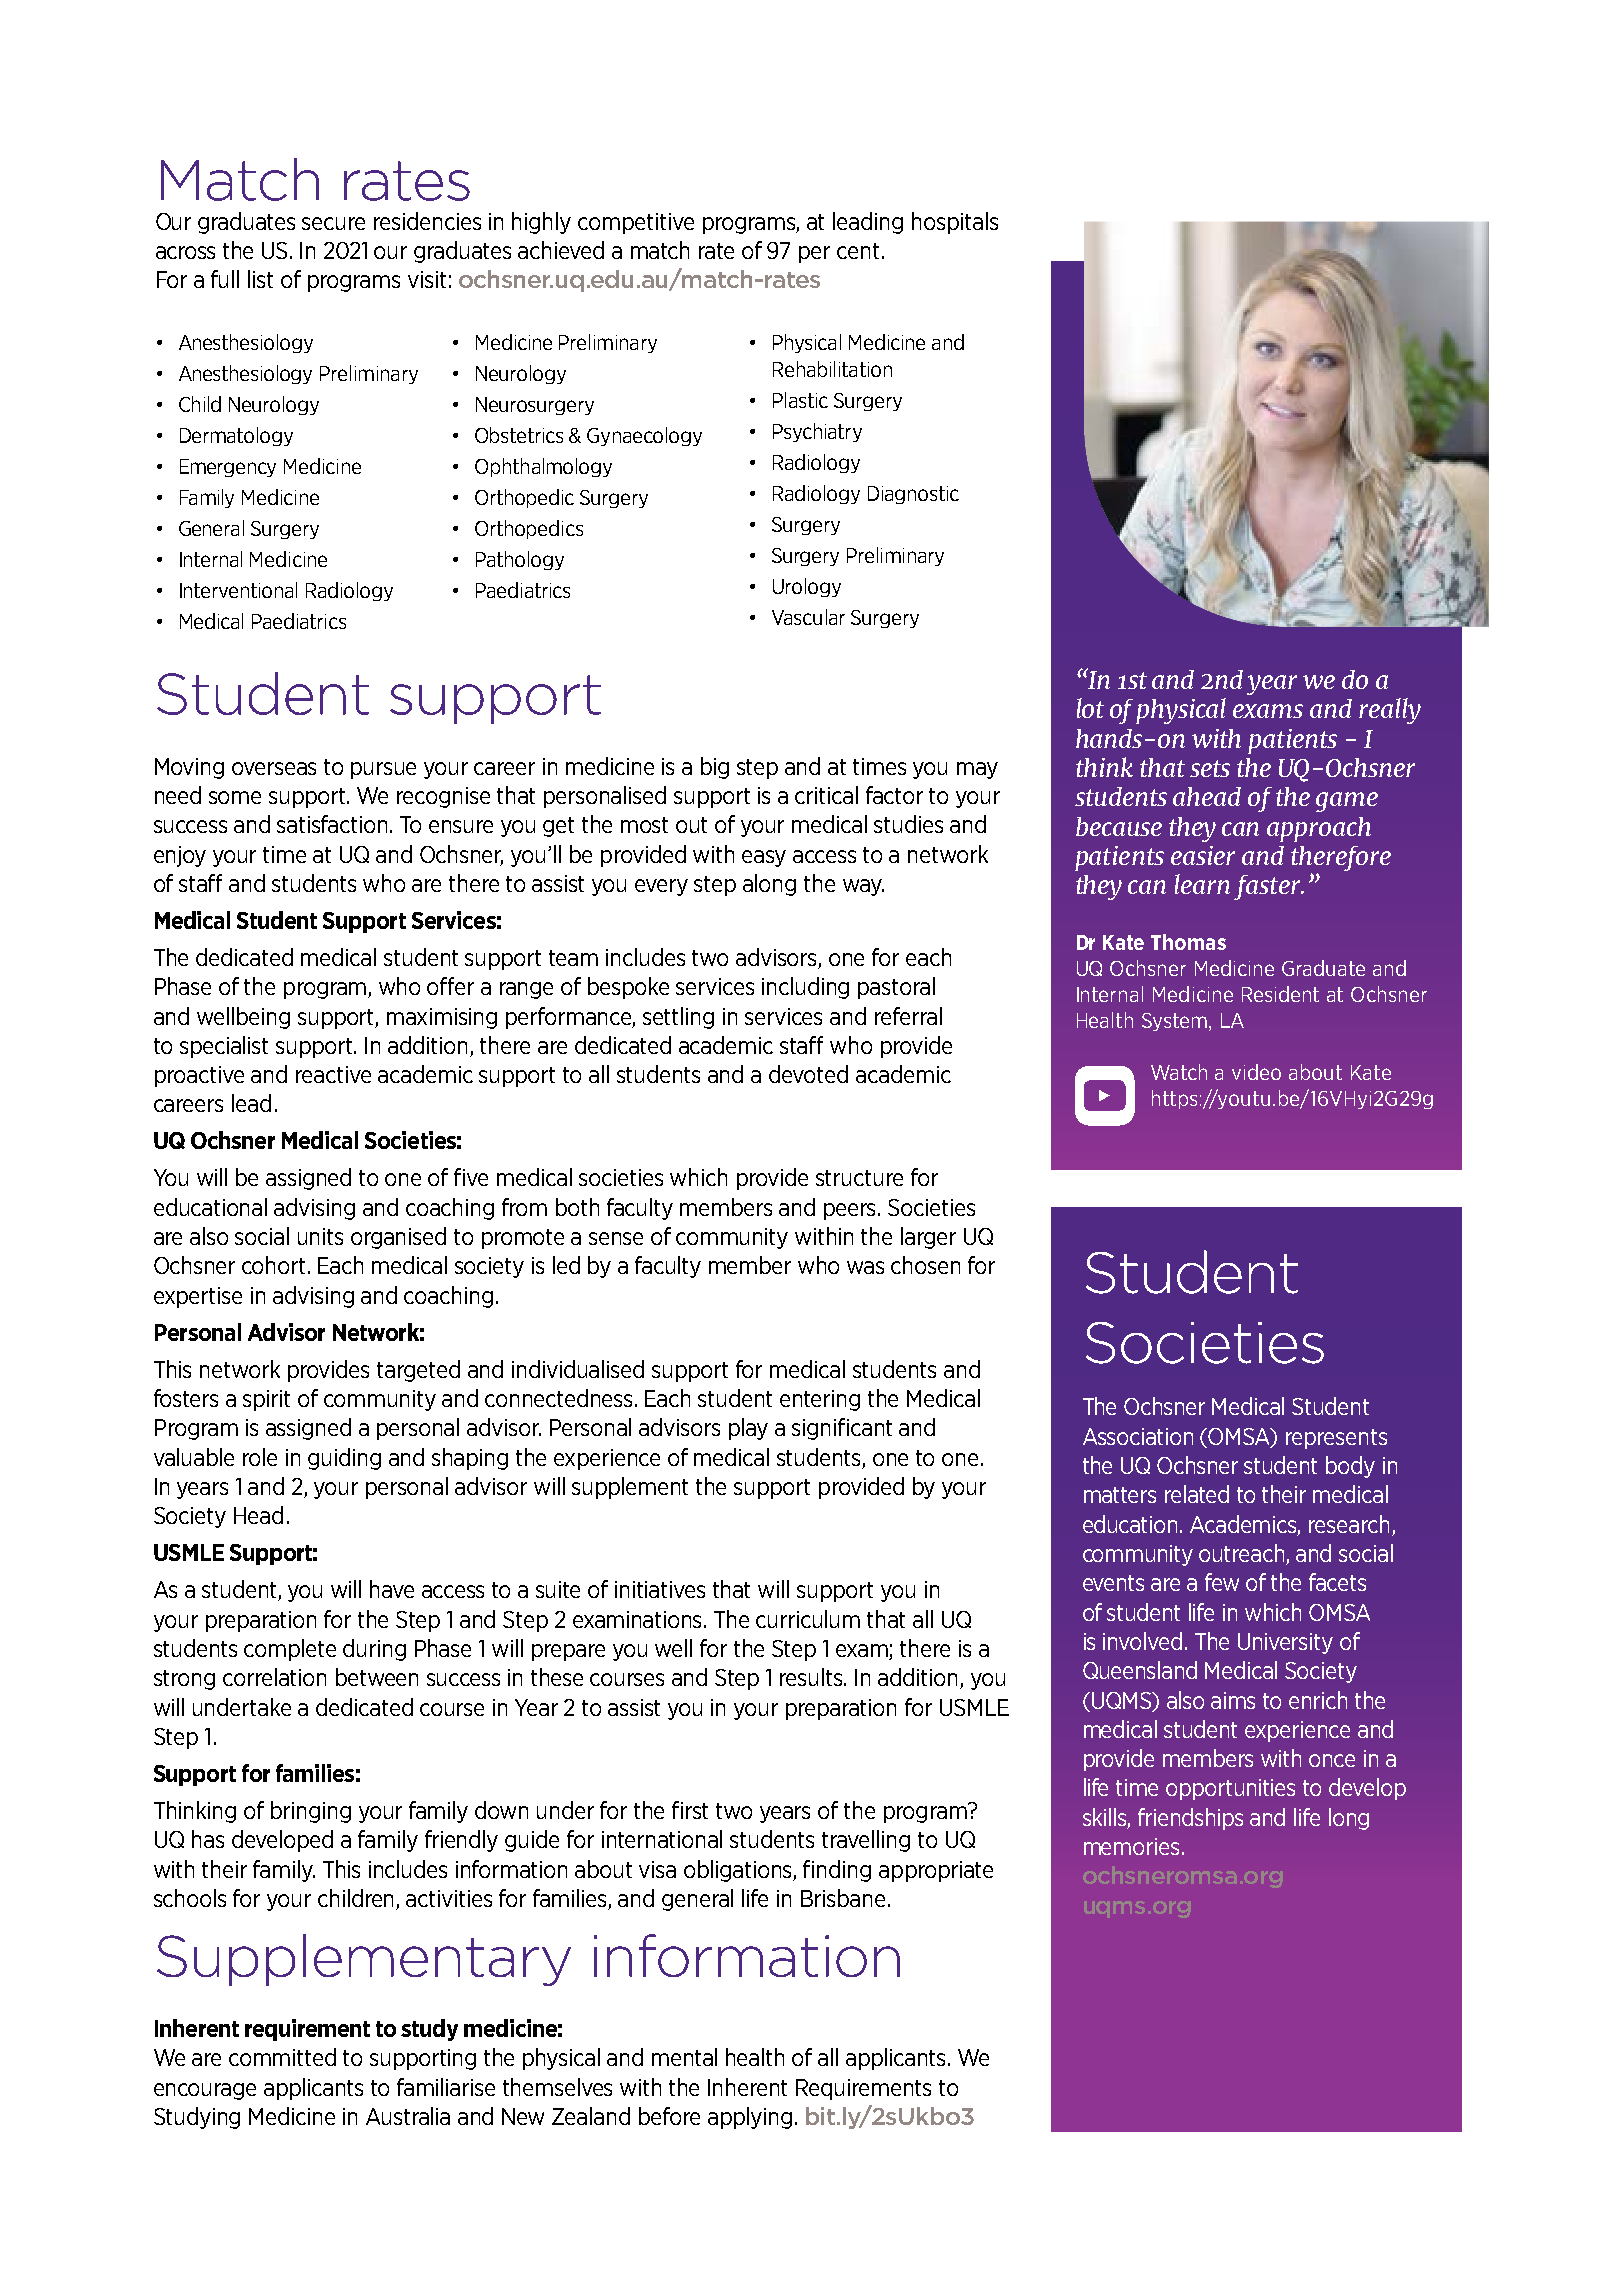 This screenshot has height=2285, width=1615. What do you see at coordinates (955, 223) in the screenshot?
I see `hospitals` at bounding box center [955, 223].
